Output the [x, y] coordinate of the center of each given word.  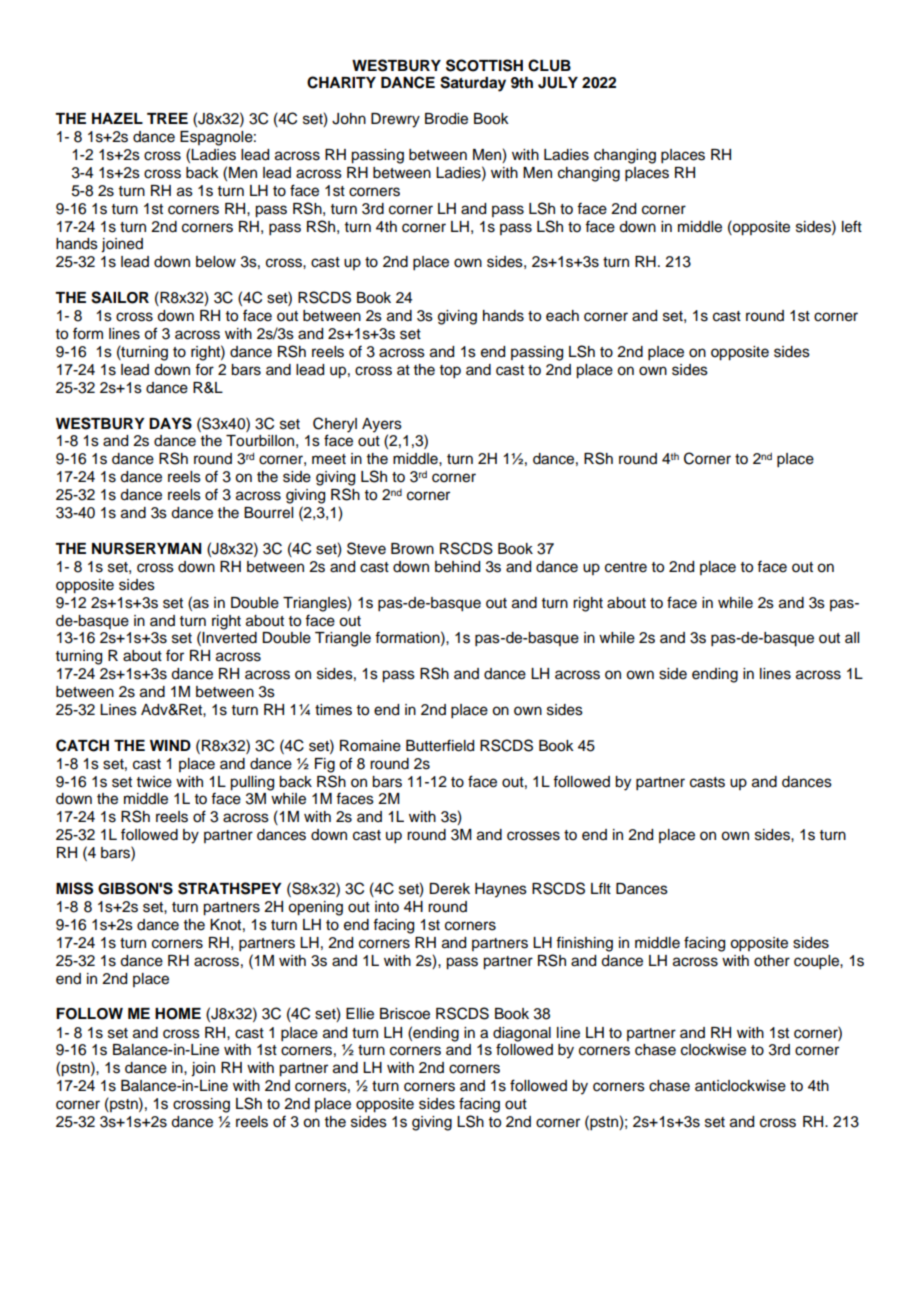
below [216, 262]
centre [626, 567]
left [852, 226]
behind [457, 567]
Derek [449, 889]
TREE [167, 118]
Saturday [473, 84]
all [852, 637]
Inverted [229, 638]
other [772, 961]
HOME [178, 1014]
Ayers [382, 426]
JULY [558, 83]
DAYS [170, 423]
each [562, 316]
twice [154, 782]
